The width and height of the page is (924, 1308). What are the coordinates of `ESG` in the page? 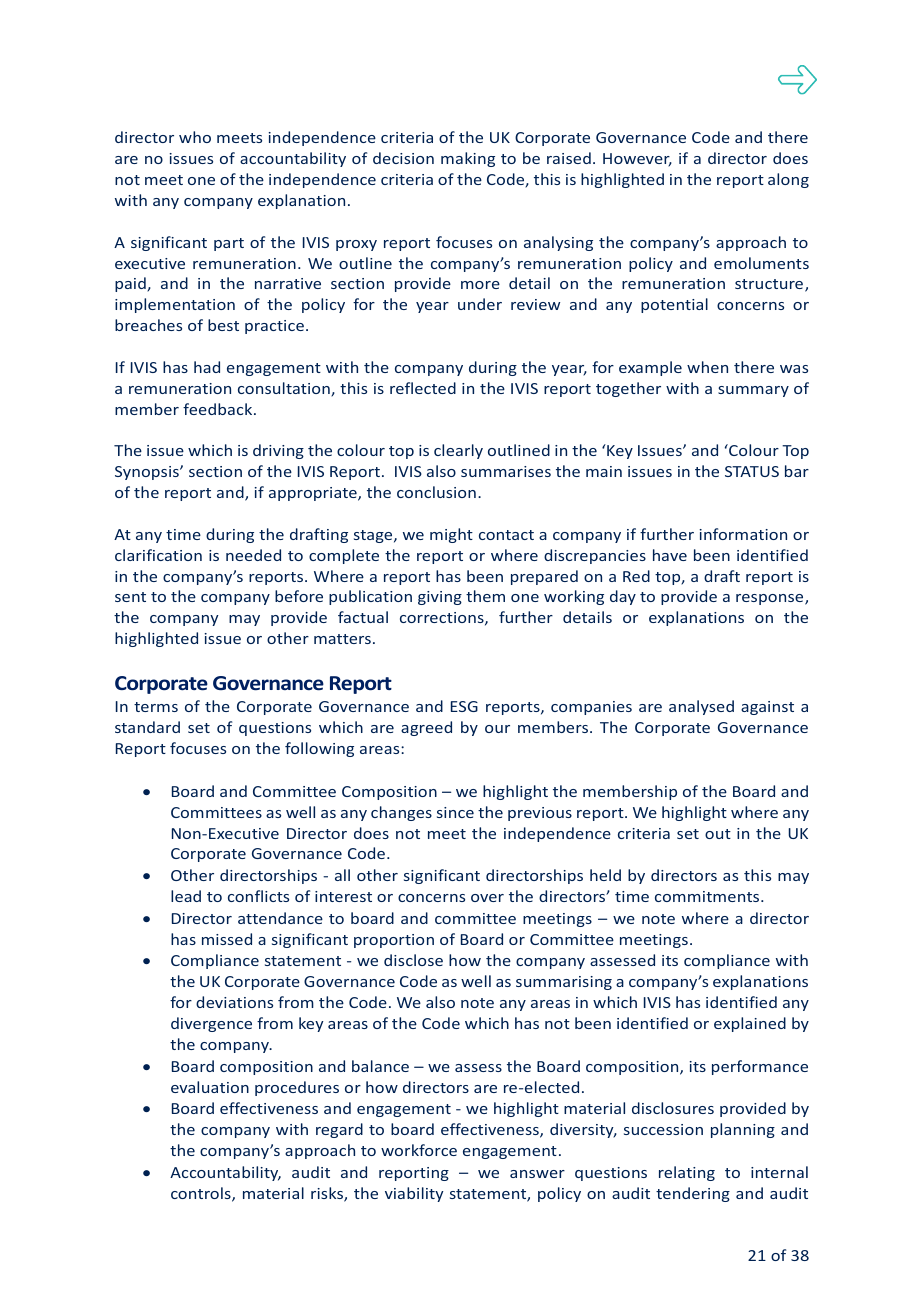 It's located at (464, 706).
